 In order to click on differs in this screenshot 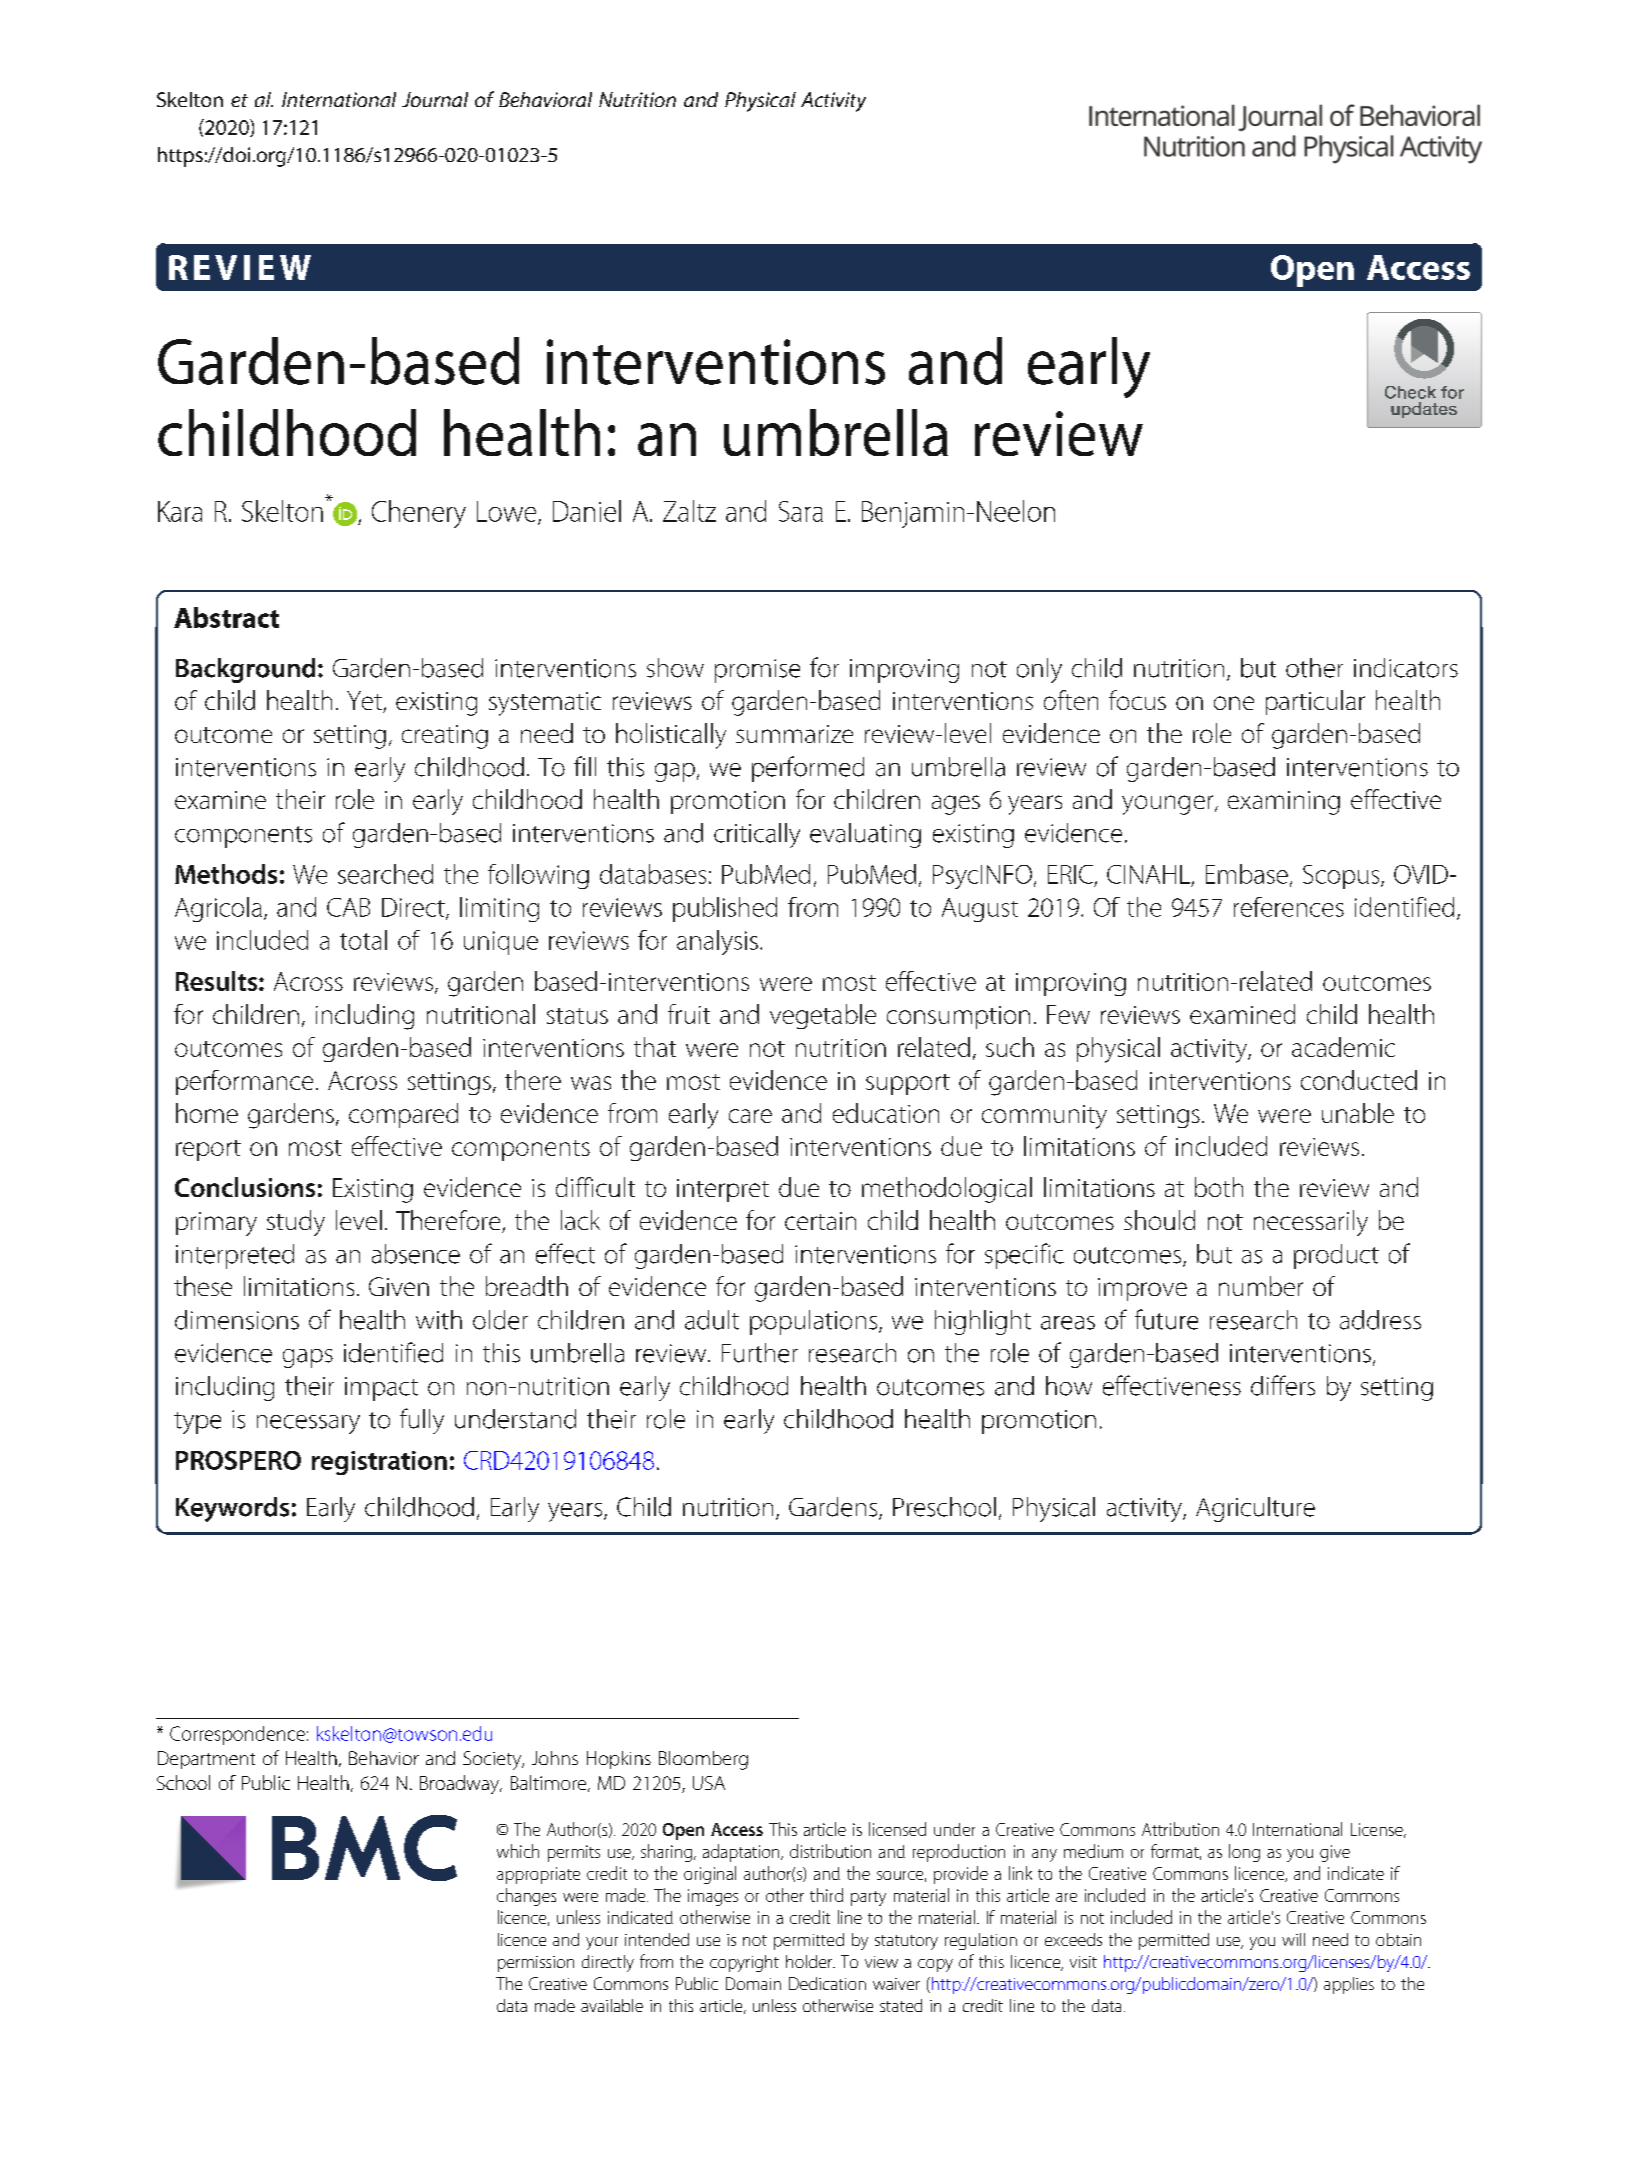, I will do `click(1283, 1385)`.
